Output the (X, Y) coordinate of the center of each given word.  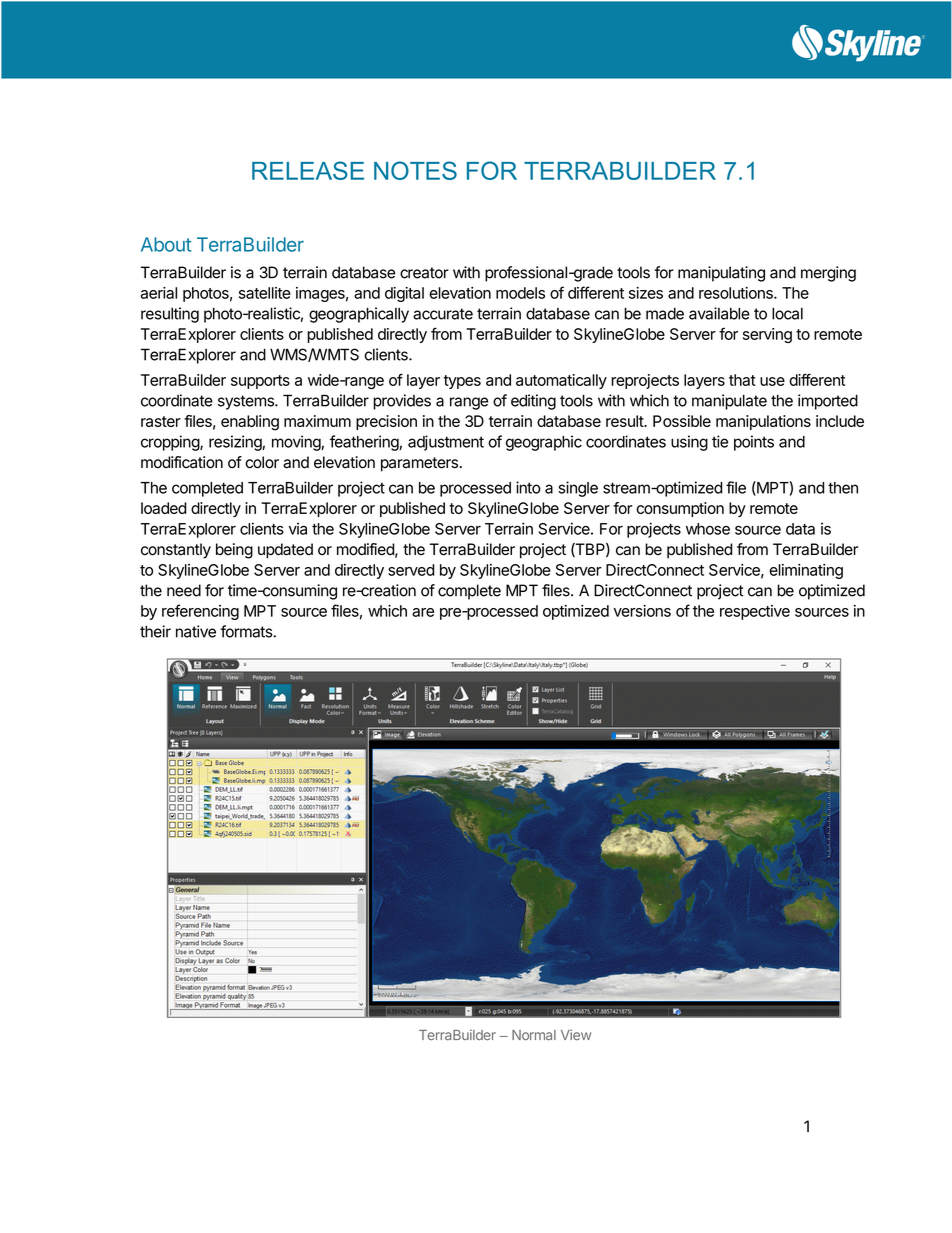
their (155, 631)
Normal (534, 1035)
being (234, 551)
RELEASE (308, 170)
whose (708, 529)
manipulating (721, 274)
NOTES (415, 170)
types (462, 382)
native (196, 631)
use (772, 381)
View (576, 1034)
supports (260, 382)
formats (247, 631)
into (528, 487)
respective (755, 612)
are (423, 612)
